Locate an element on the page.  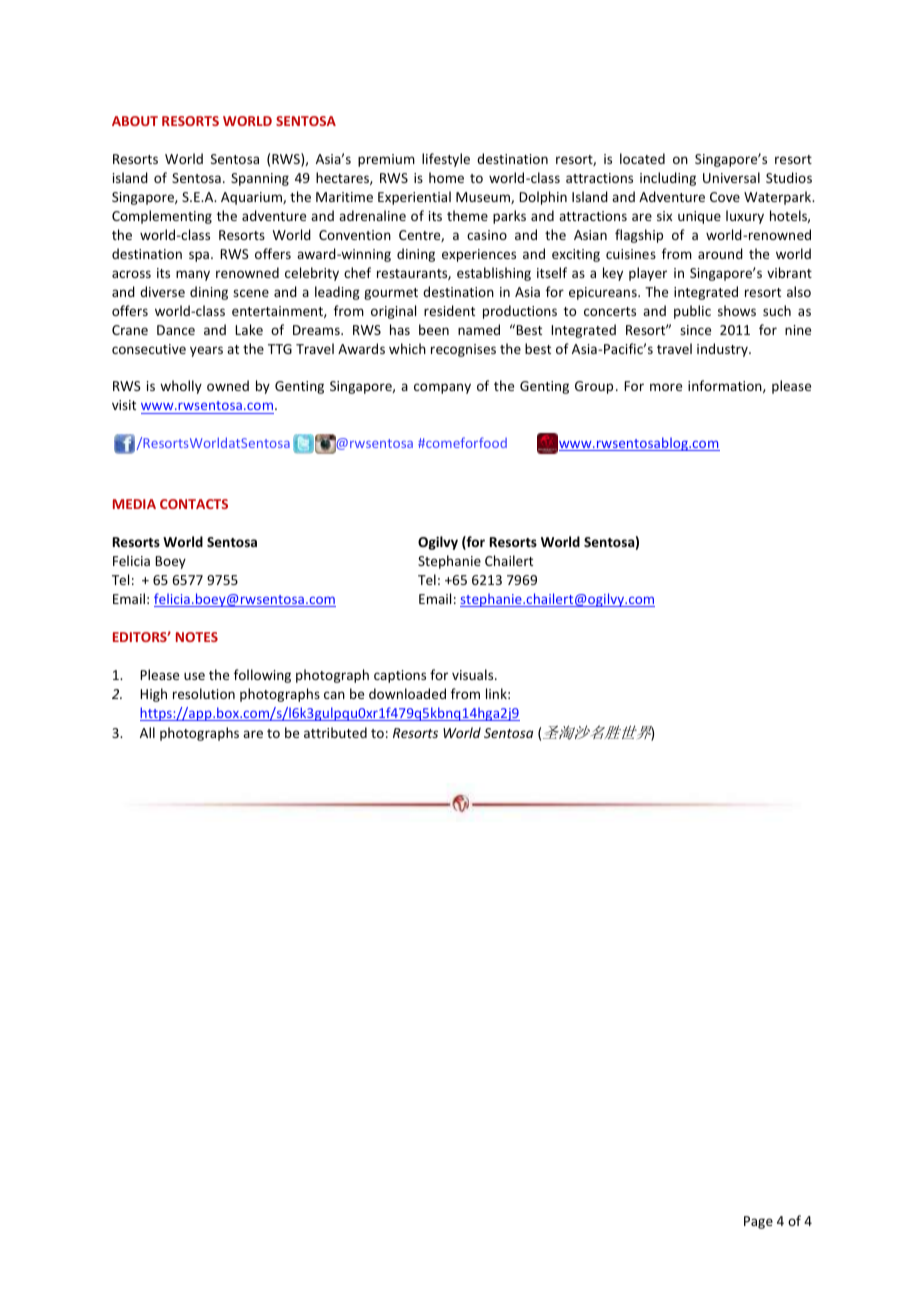
visuals is located at coordinates (474, 674).
